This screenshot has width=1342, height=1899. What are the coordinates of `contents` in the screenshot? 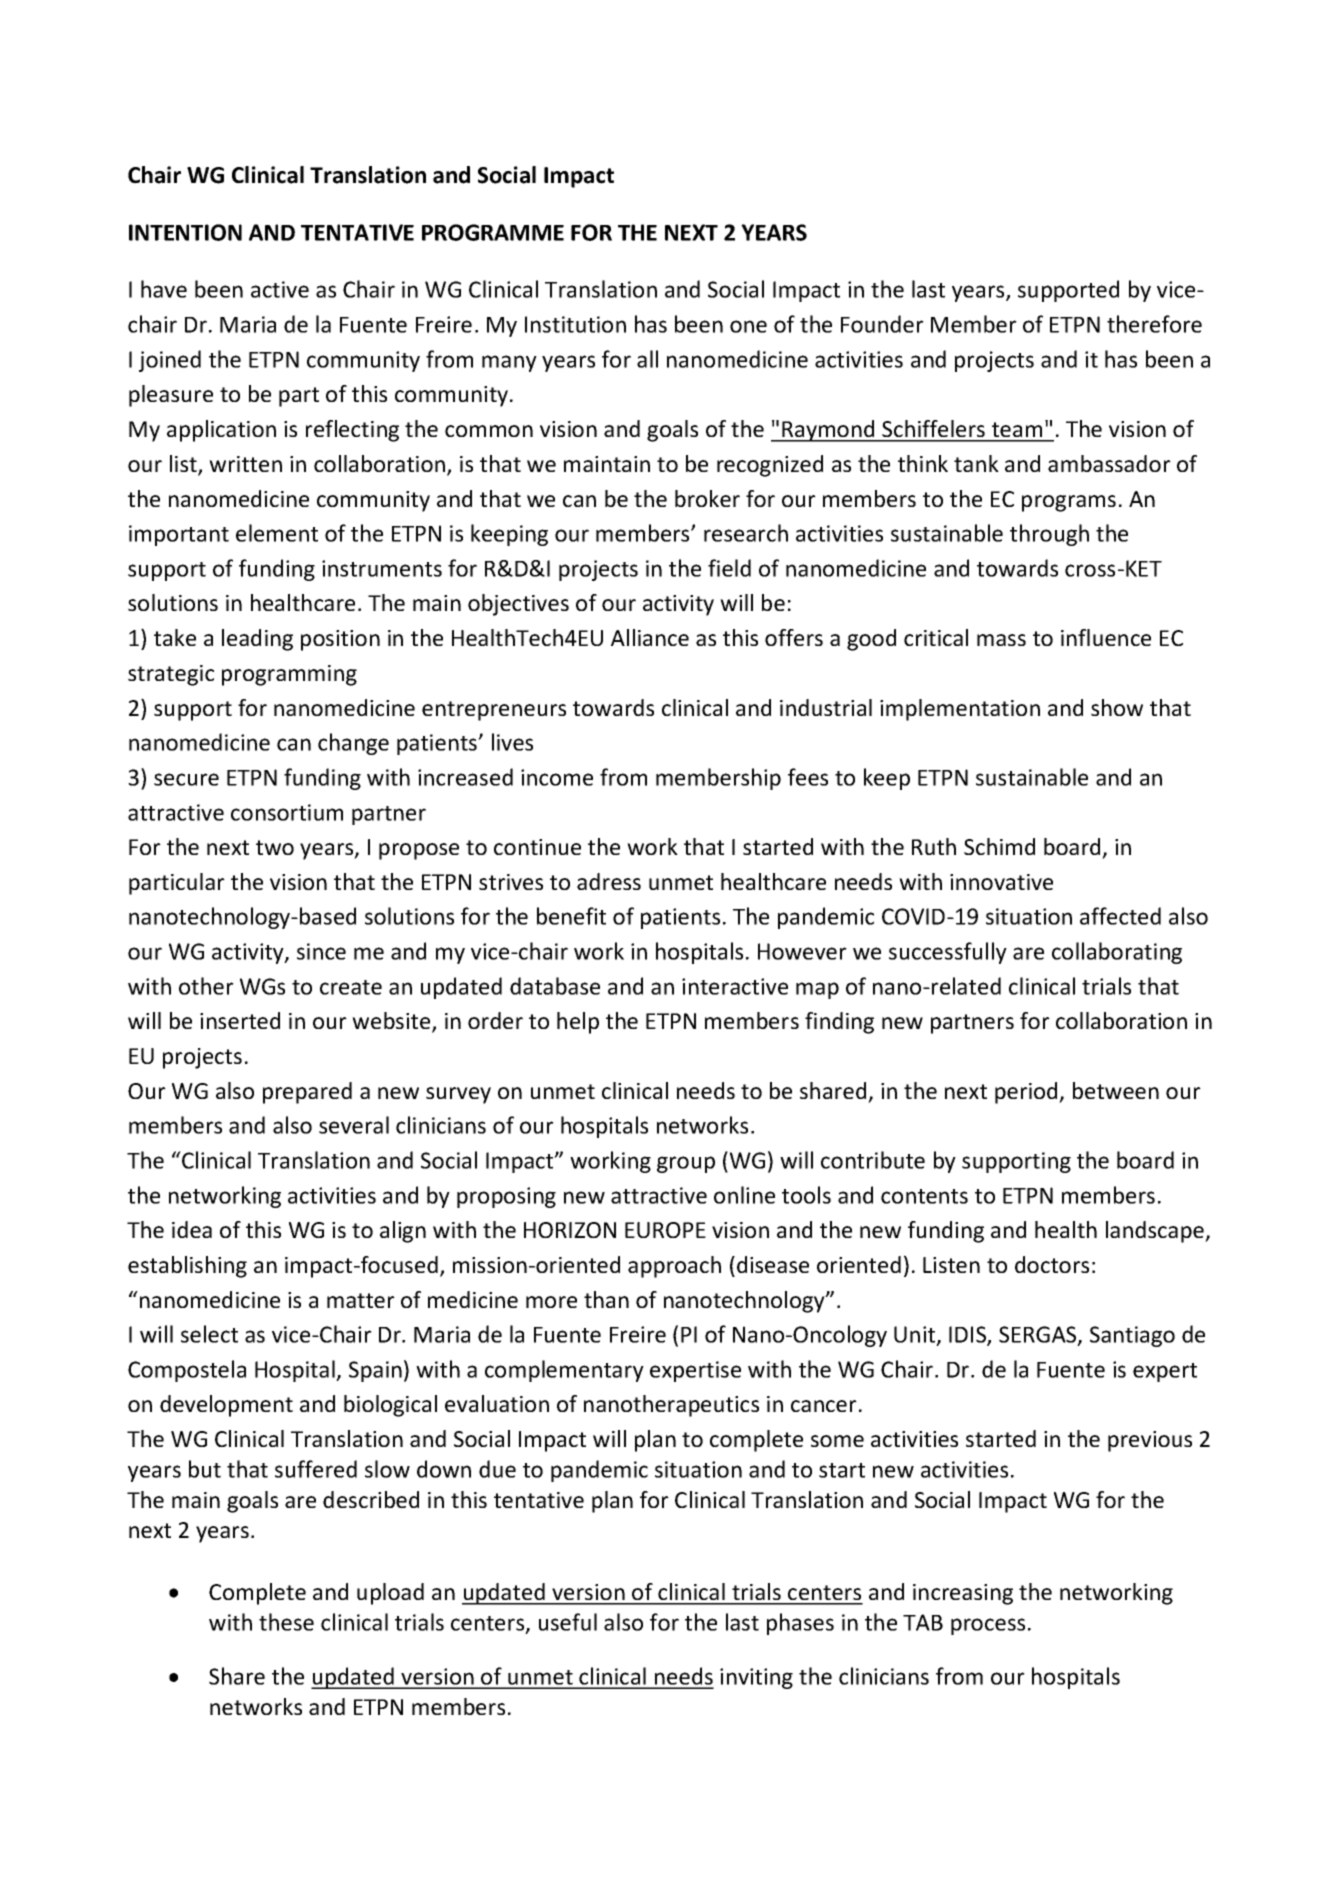 It's located at (924, 1196).
